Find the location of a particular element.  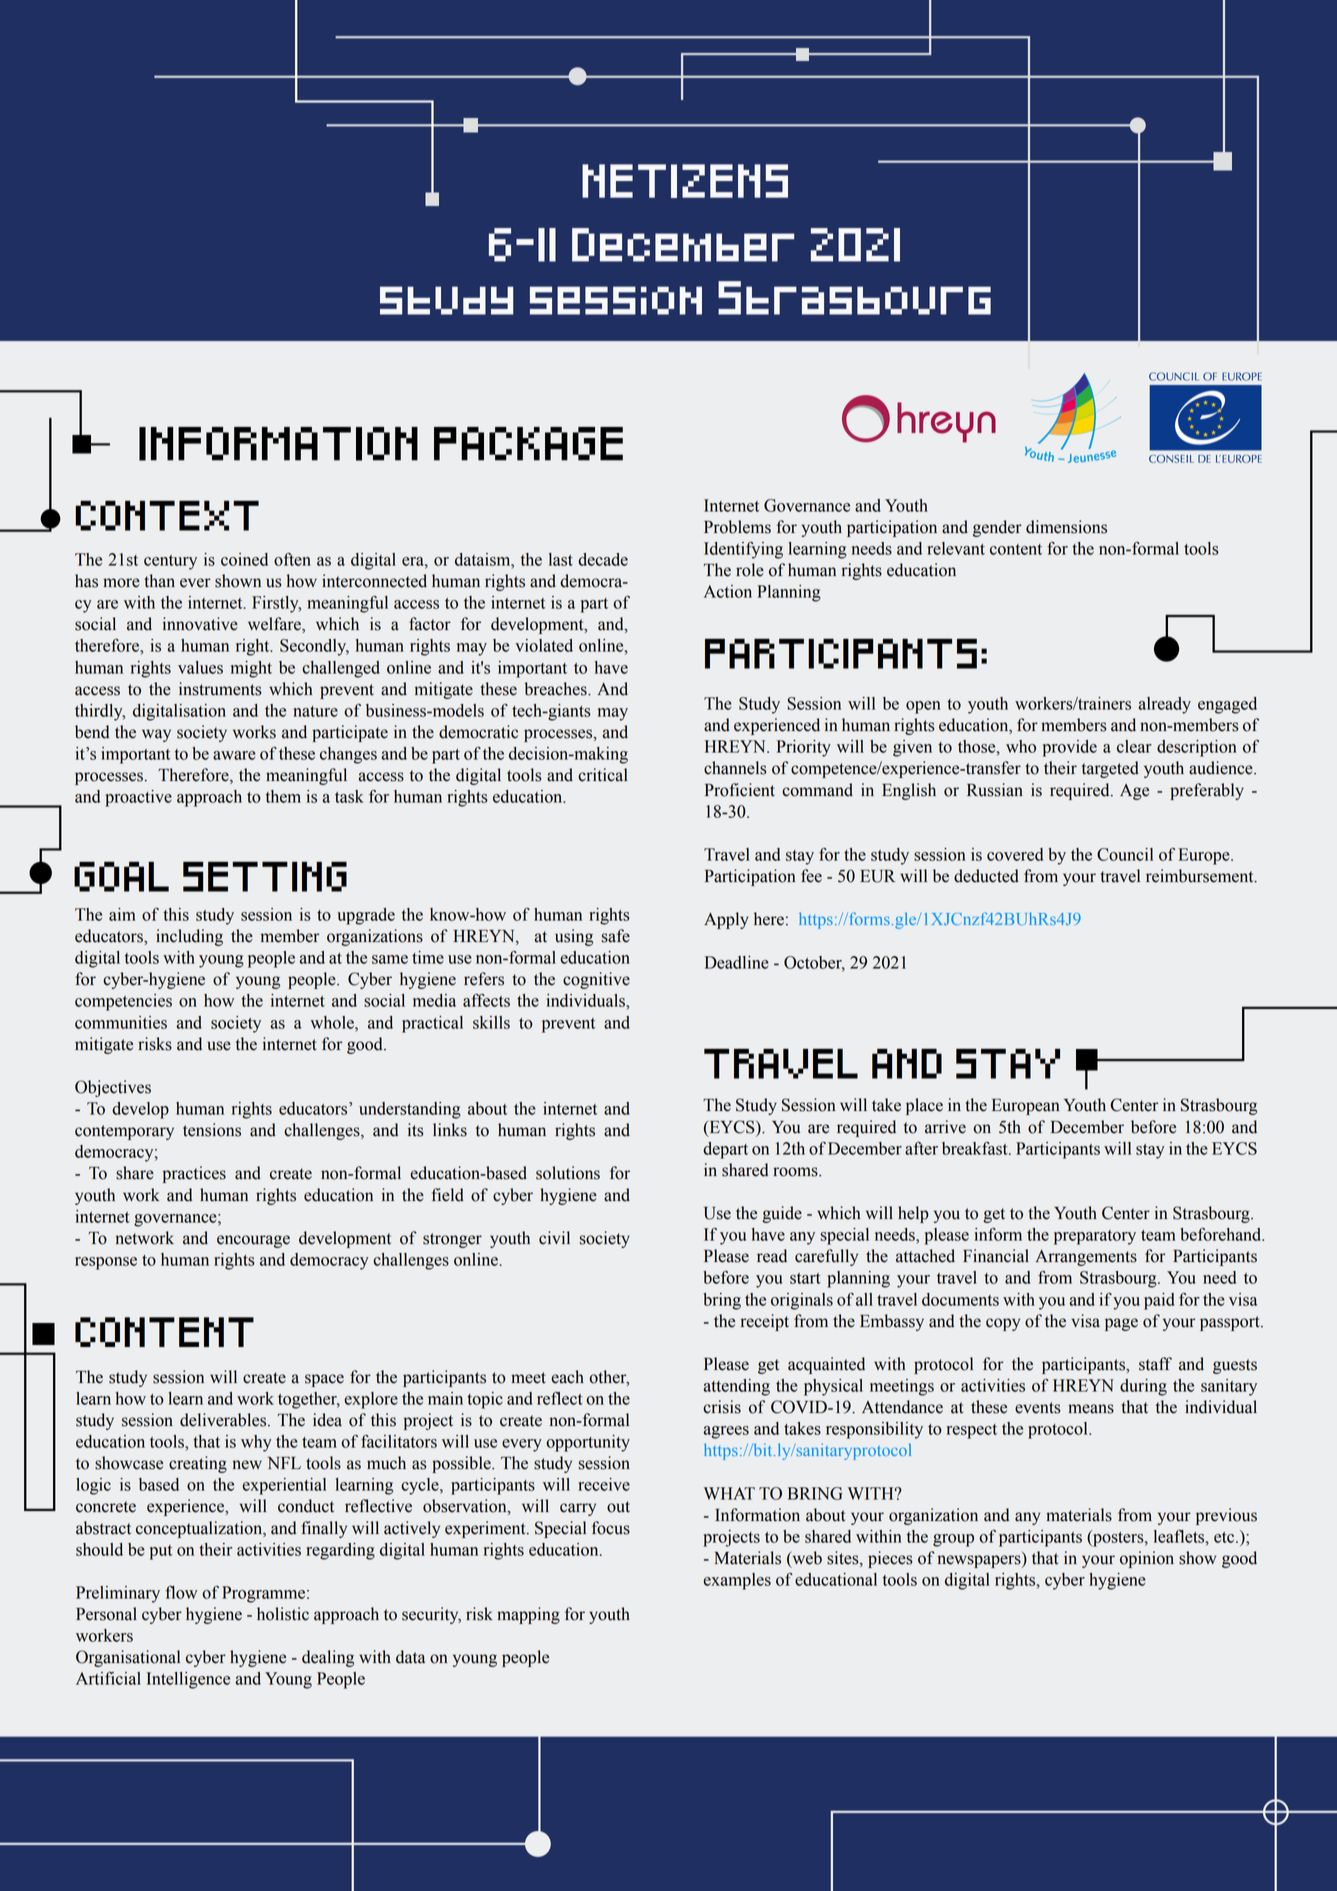

safe is located at coordinates (615, 936).
